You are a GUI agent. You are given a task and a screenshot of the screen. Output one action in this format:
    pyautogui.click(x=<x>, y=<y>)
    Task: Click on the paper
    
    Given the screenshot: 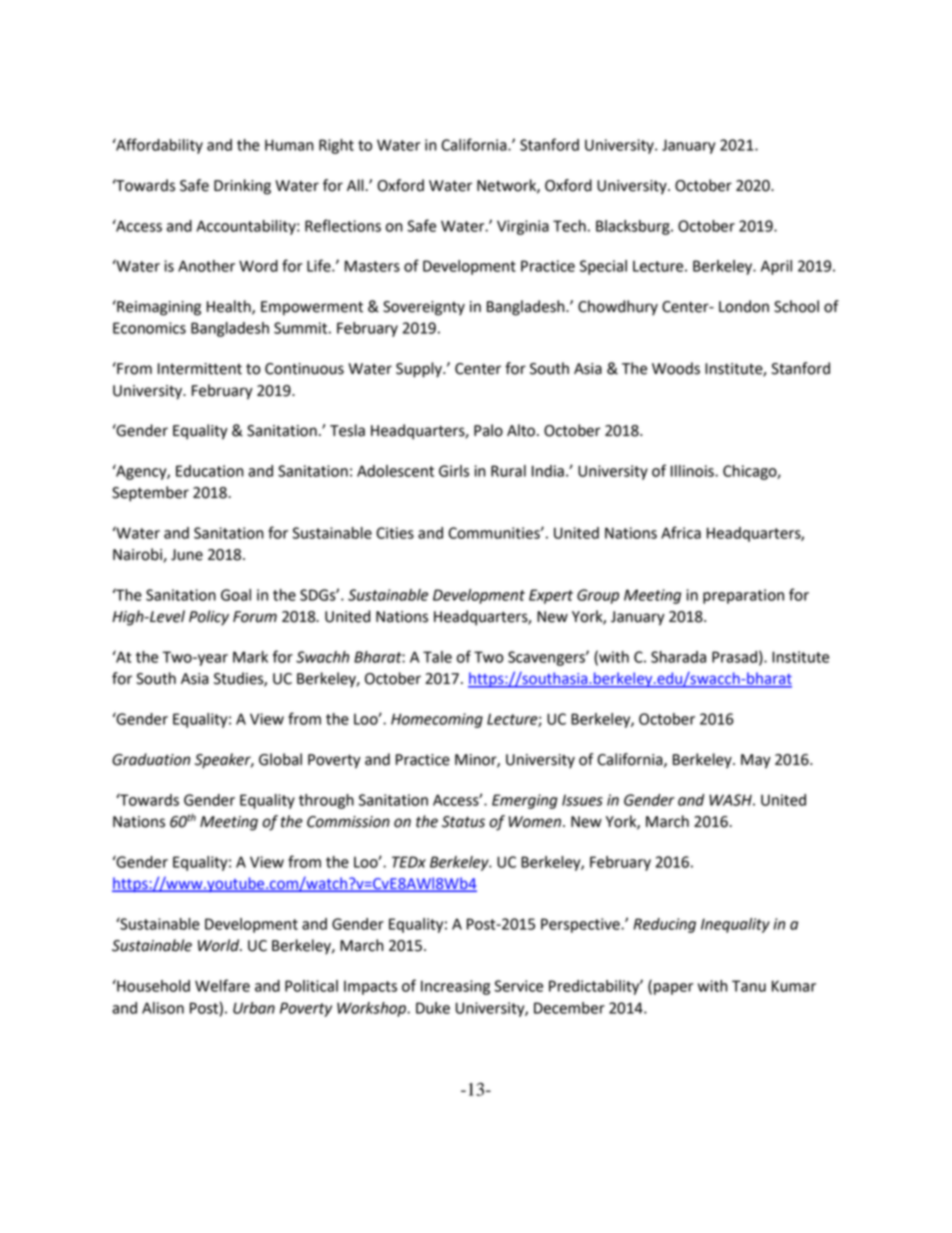 What is the action you would take?
    pyautogui.click(x=673, y=989)
